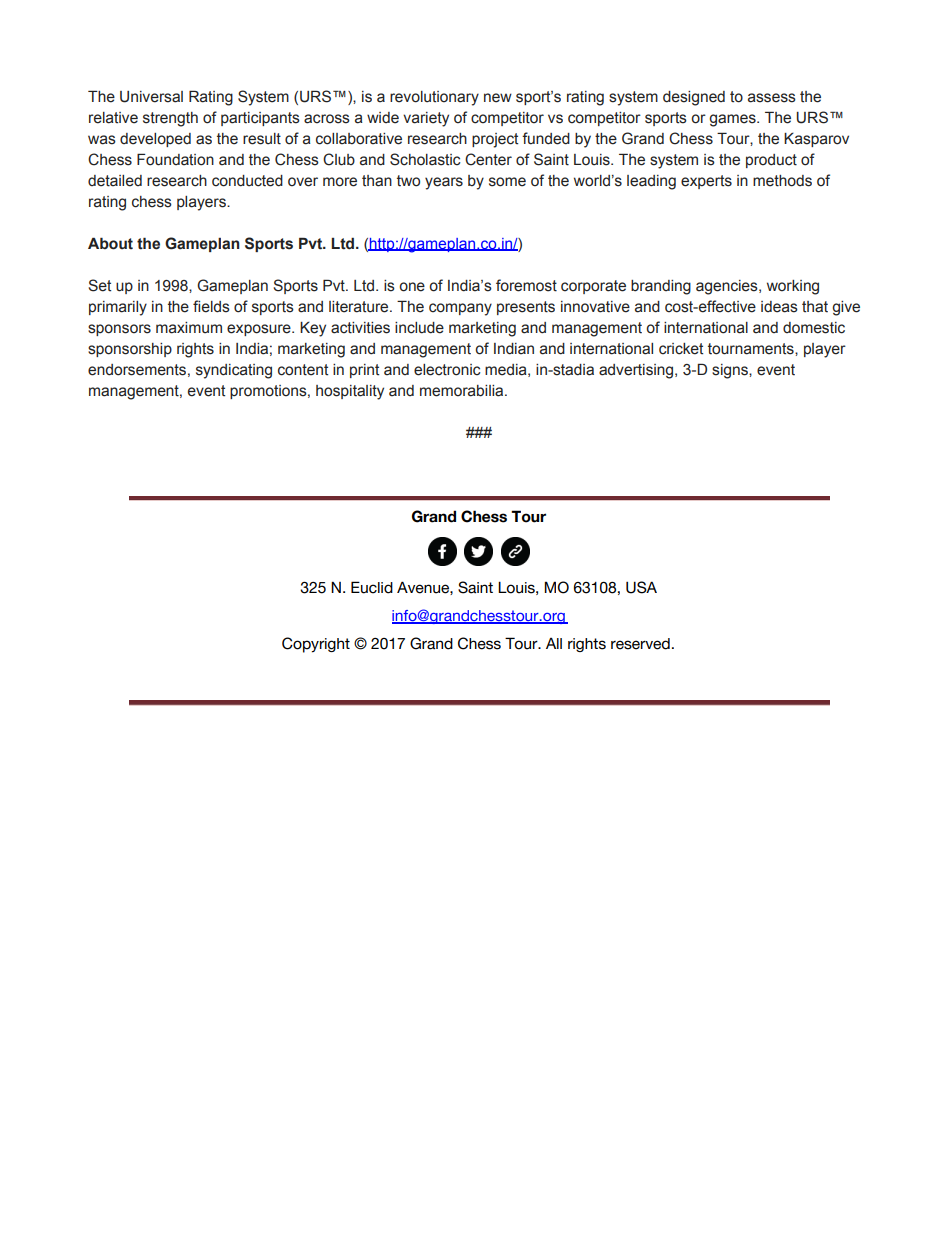  Describe the element at coordinates (234, 371) in the screenshot. I see `syndicating` at that location.
